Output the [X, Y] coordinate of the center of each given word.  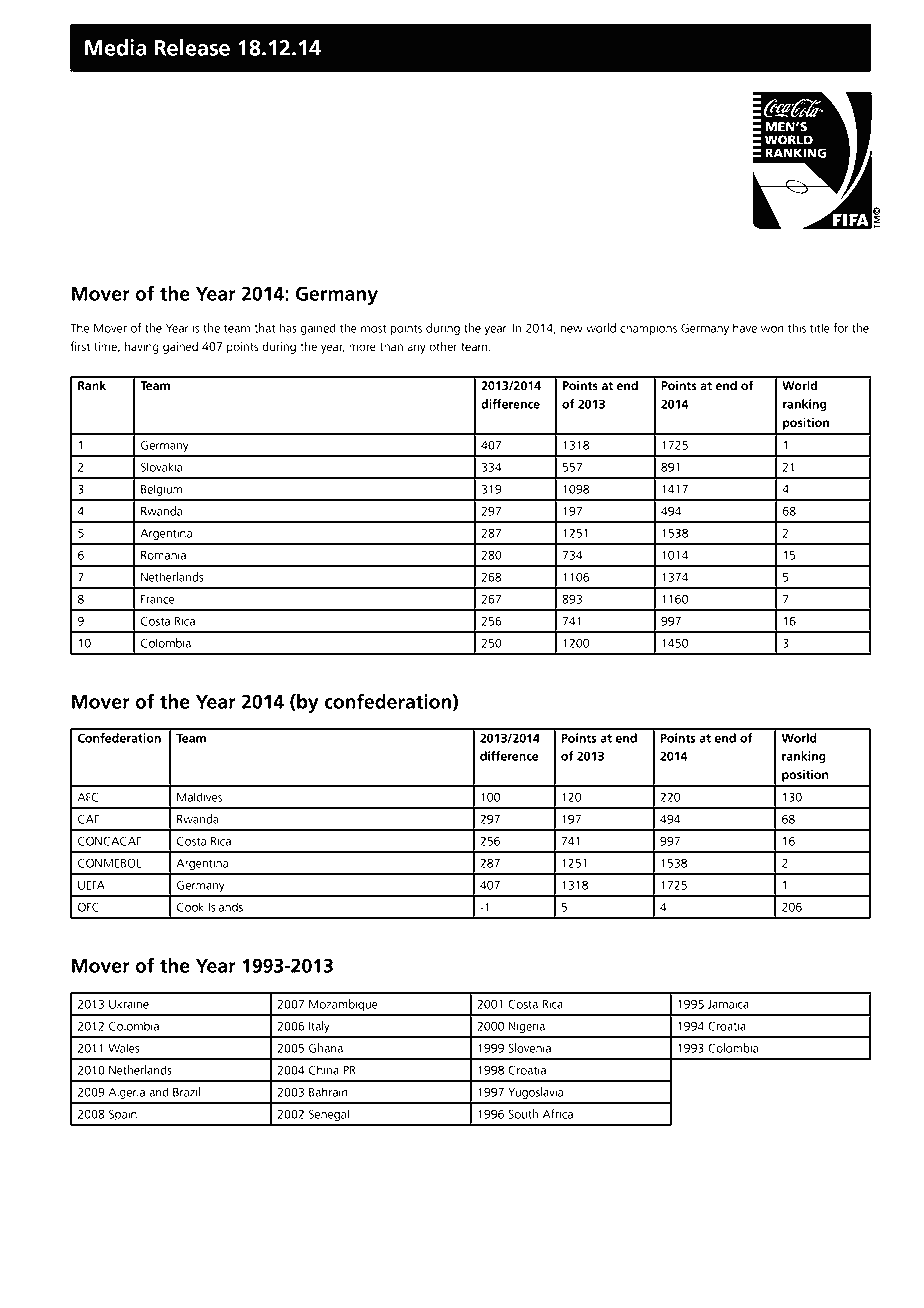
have [745, 328]
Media [116, 47]
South [523, 1114]
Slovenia [529, 1048]
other [443, 346]
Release [192, 47]
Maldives [199, 797]
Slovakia [161, 467]
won [772, 329]
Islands [226, 907]
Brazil [186, 1092]
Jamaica [728, 1004]
